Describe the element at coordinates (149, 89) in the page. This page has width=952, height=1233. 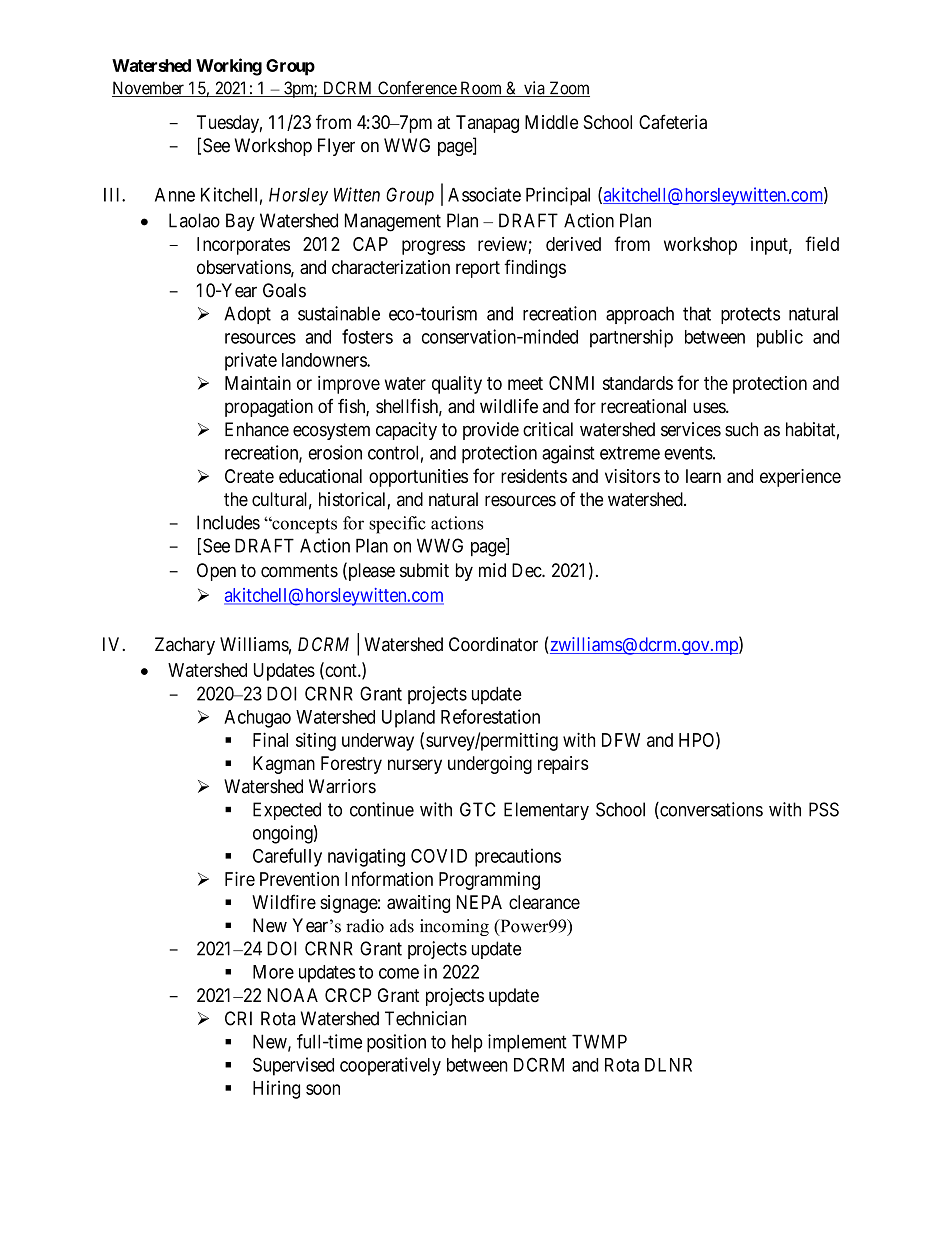
I see `November` at that location.
